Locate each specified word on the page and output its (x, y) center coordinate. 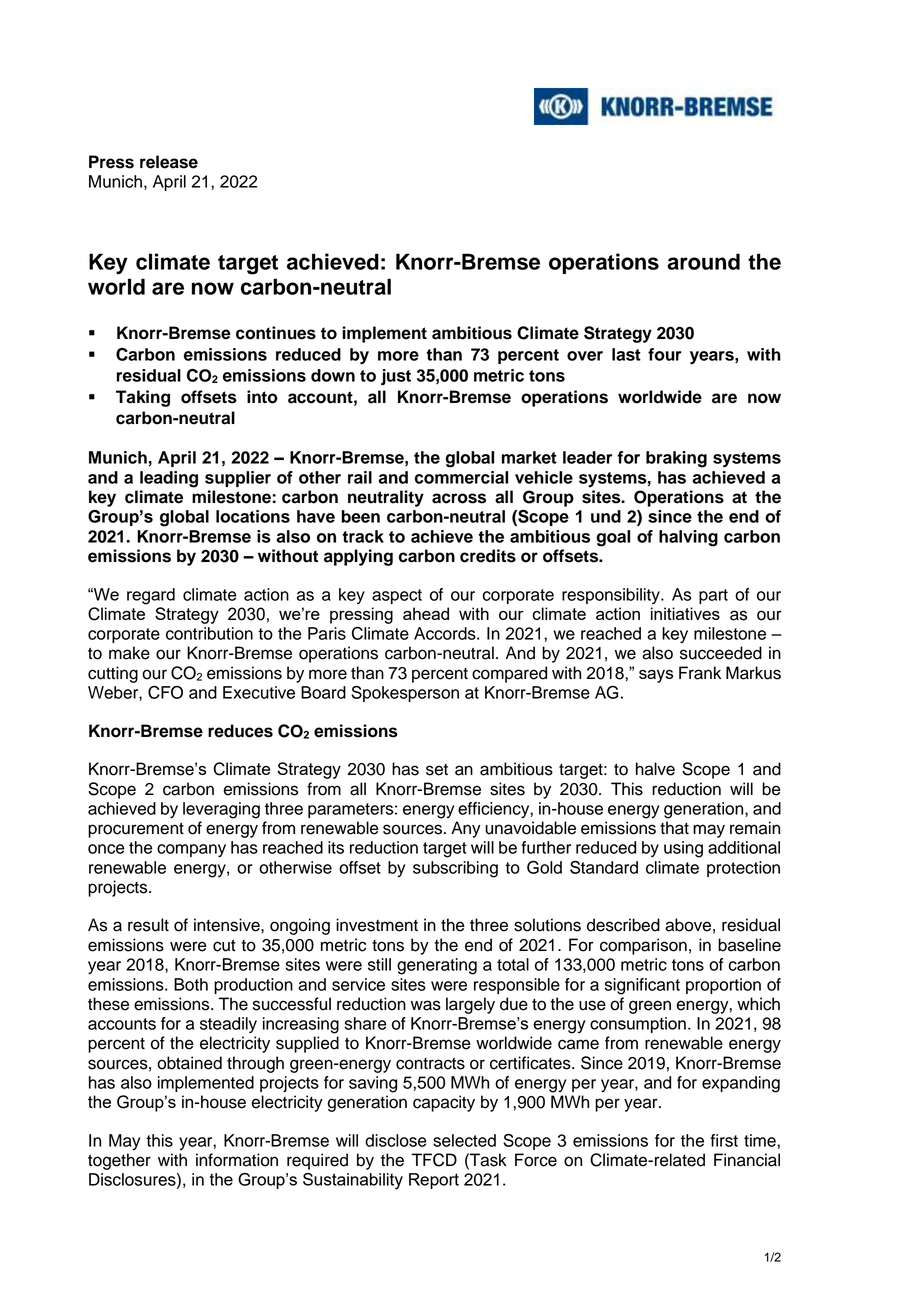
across (459, 498)
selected (464, 1140)
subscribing (455, 869)
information (237, 1160)
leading (169, 479)
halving (688, 538)
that (674, 828)
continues (276, 333)
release (169, 162)
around (703, 261)
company (191, 850)
